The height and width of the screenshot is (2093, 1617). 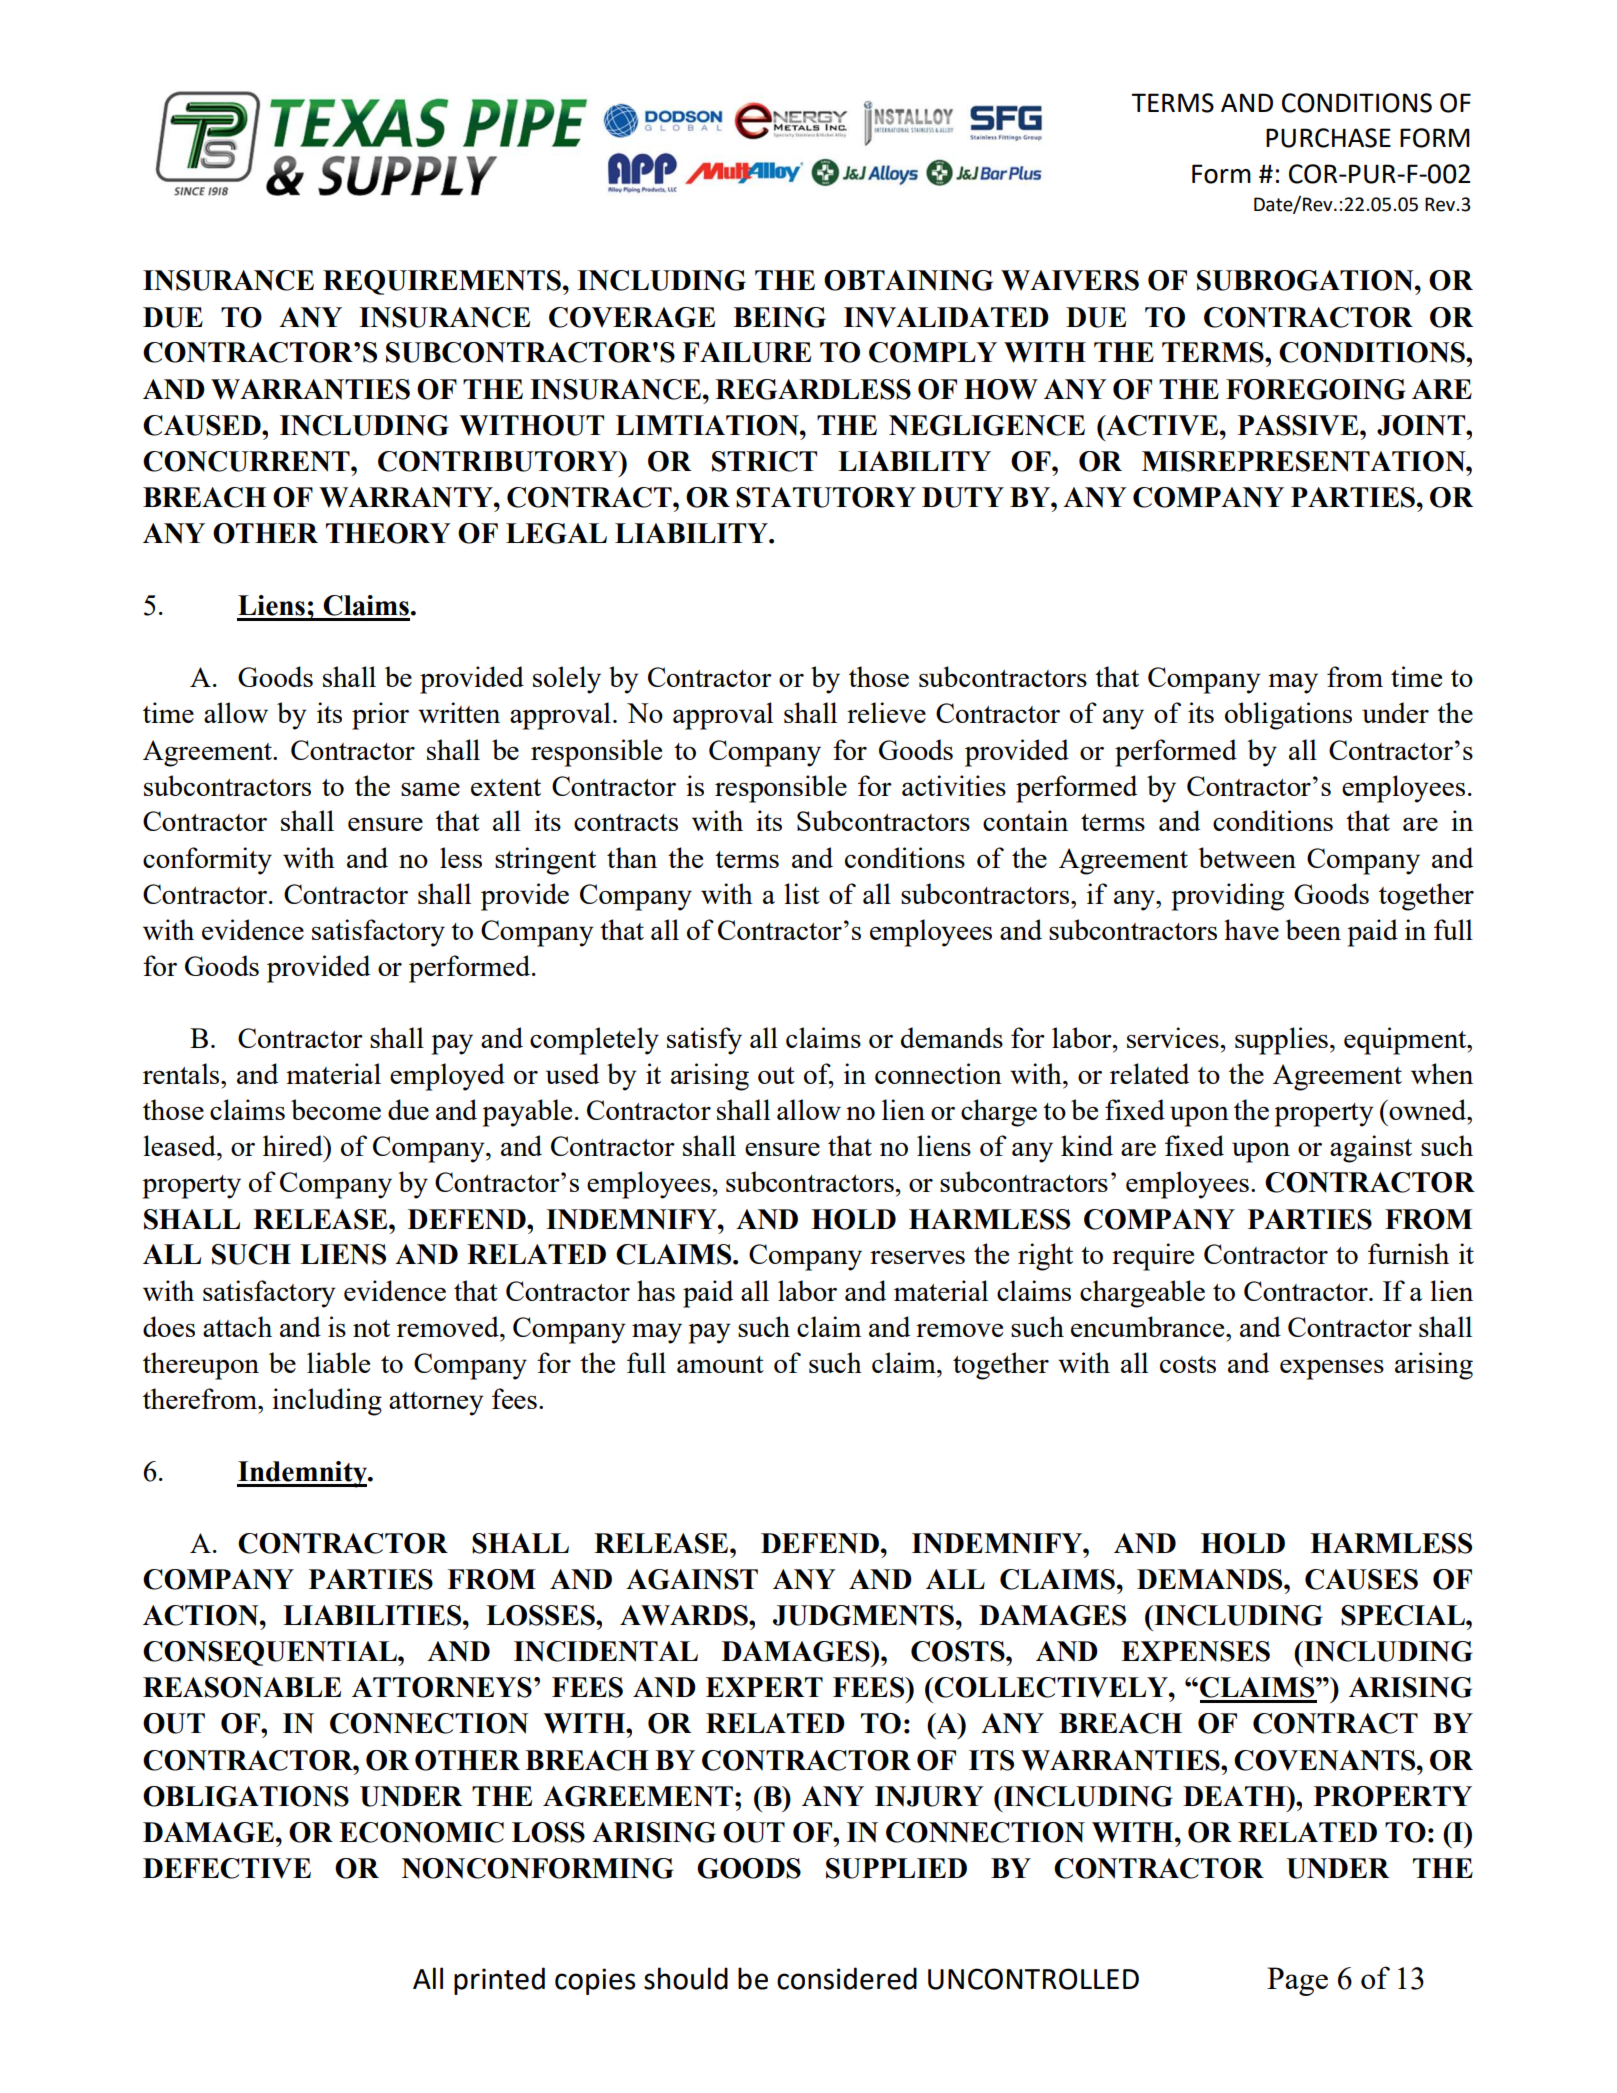 I want to click on OBTAINING, so click(x=908, y=280).
